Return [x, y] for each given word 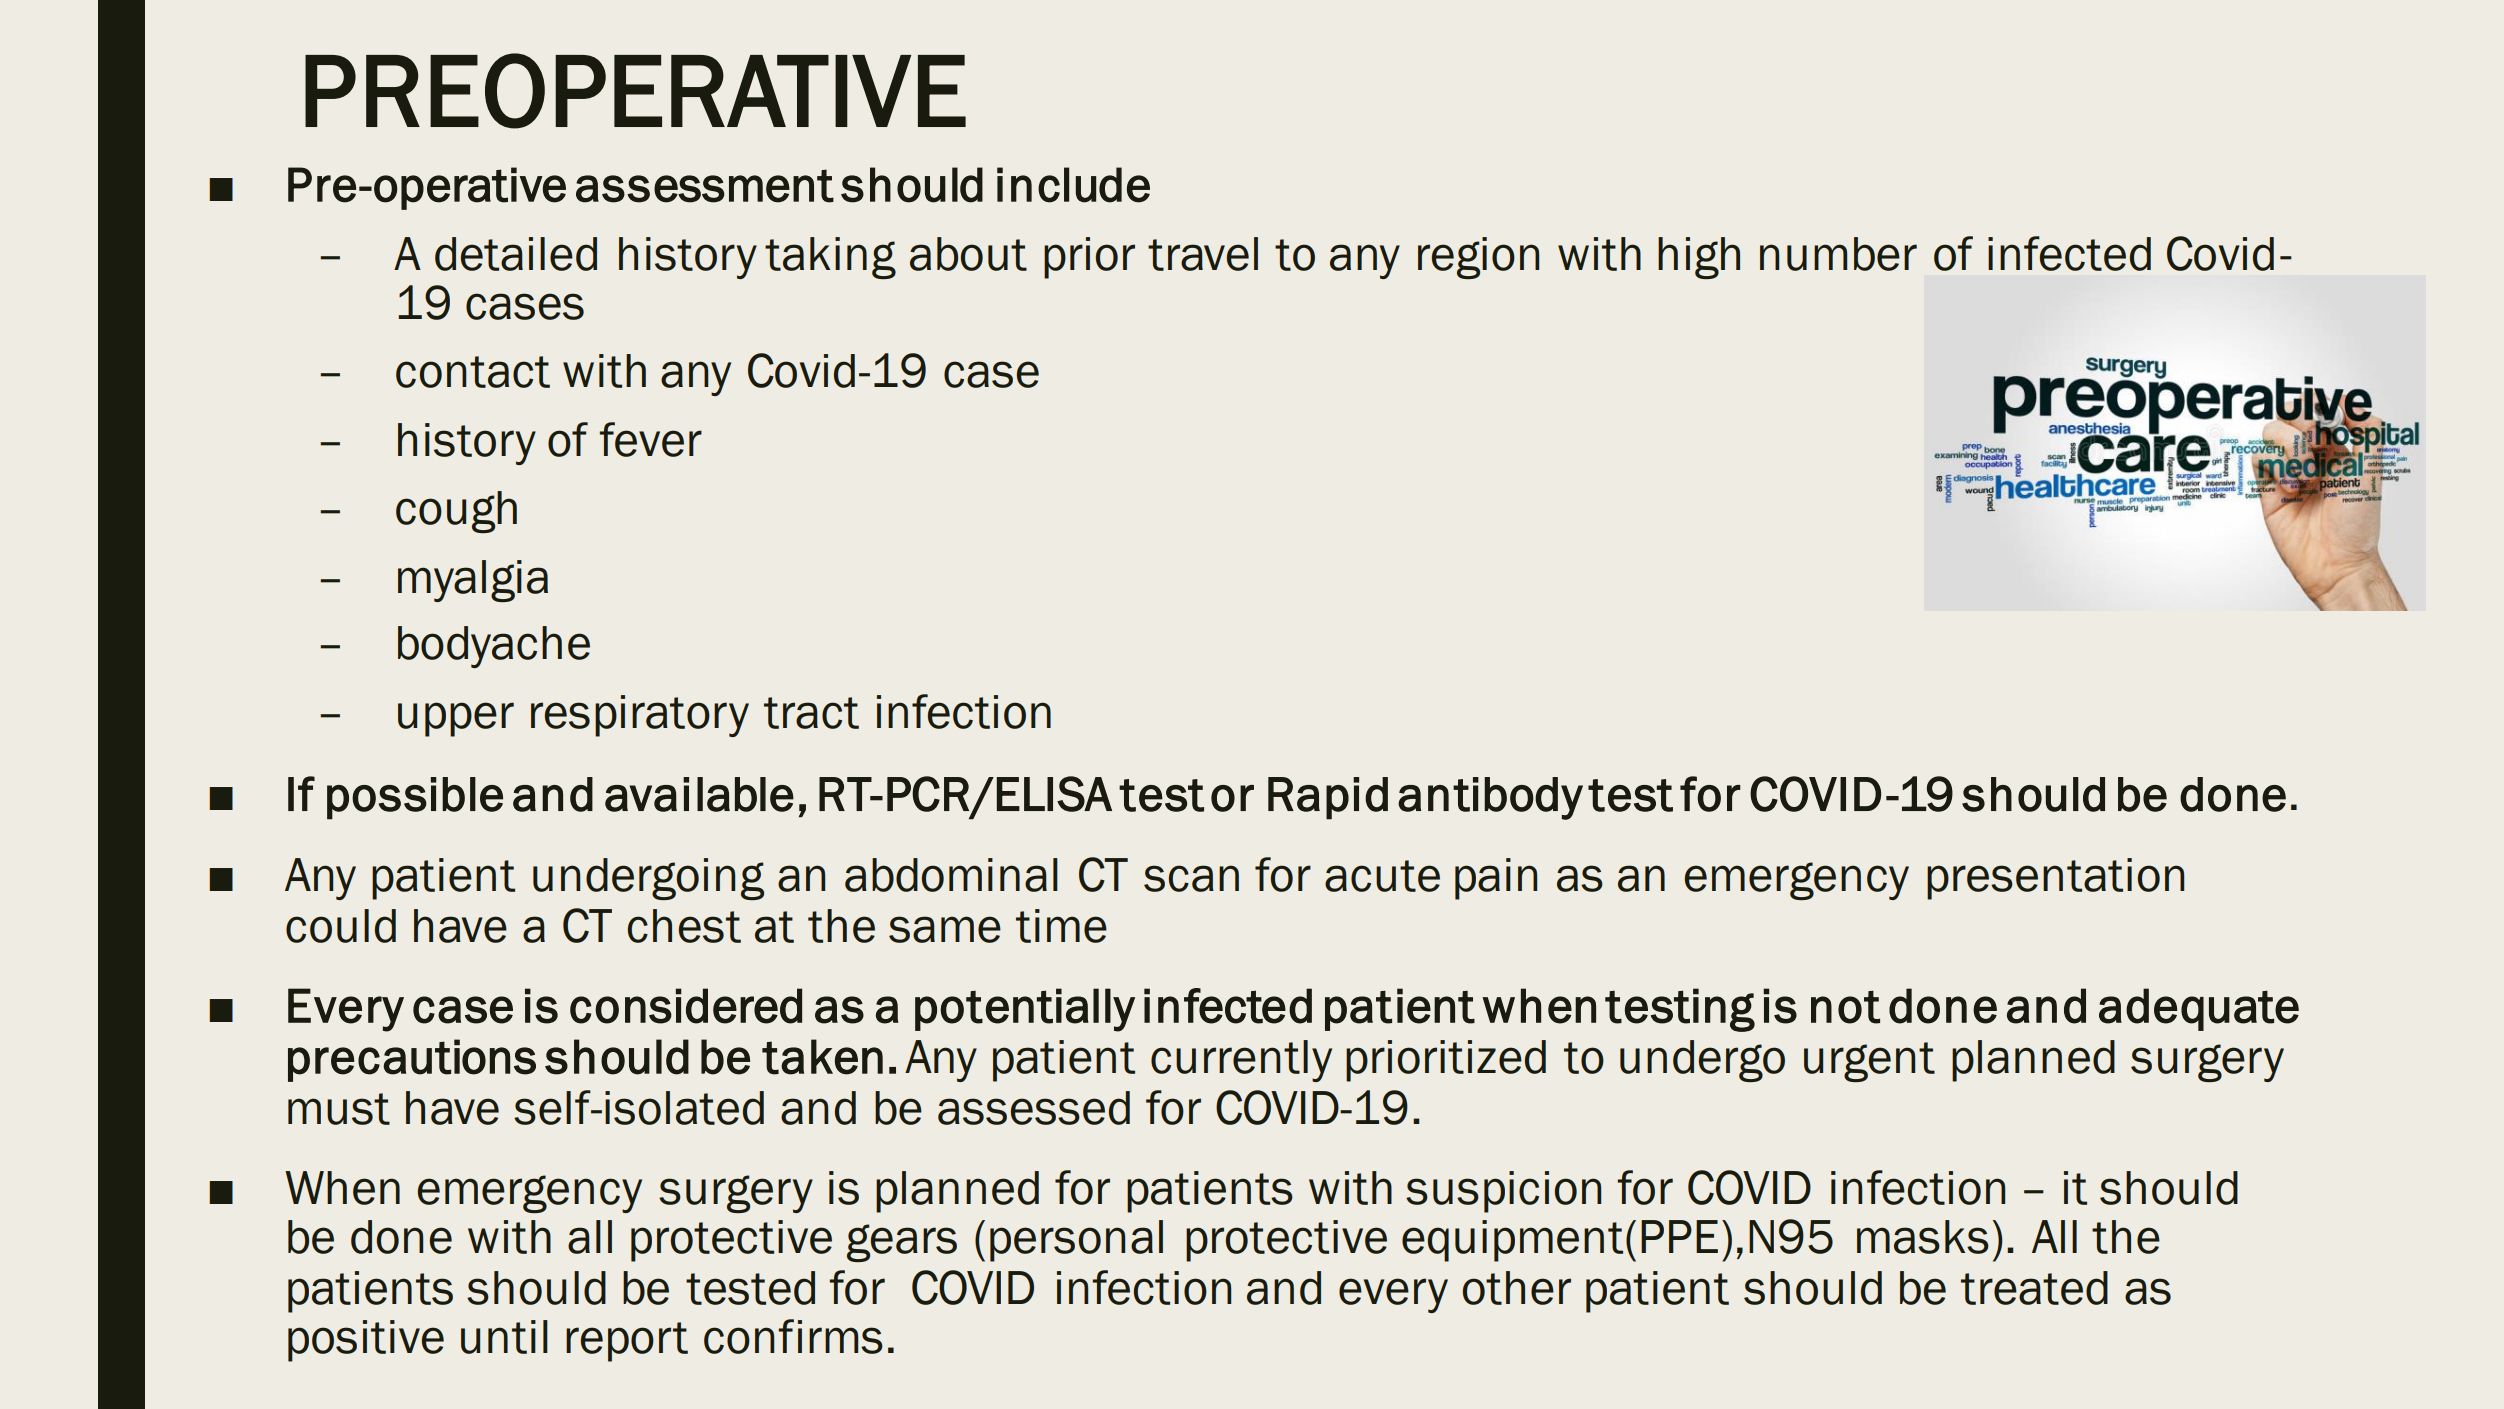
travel [1203, 254]
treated [2034, 1288]
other [1516, 1288]
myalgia [473, 581]
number [1838, 254]
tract [811, 713]
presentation [2055, 879]
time [1061, 926]
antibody [1490, 798]
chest [684, 926]
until [504, 1337]
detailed [516, 254]
